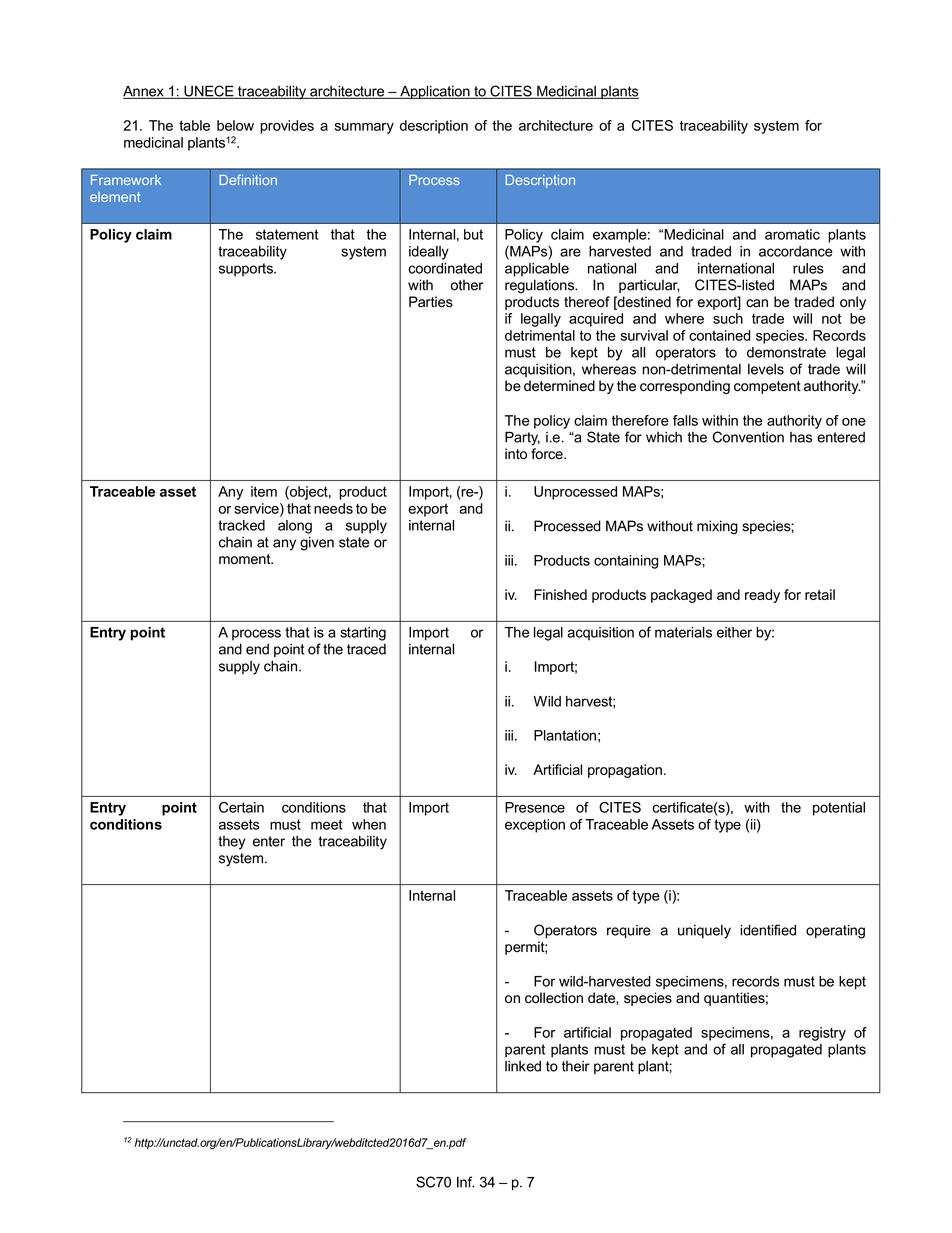  What do you see at coordinates (264, 491) in the image?
I see `item` at bounding box center [264, 491].
